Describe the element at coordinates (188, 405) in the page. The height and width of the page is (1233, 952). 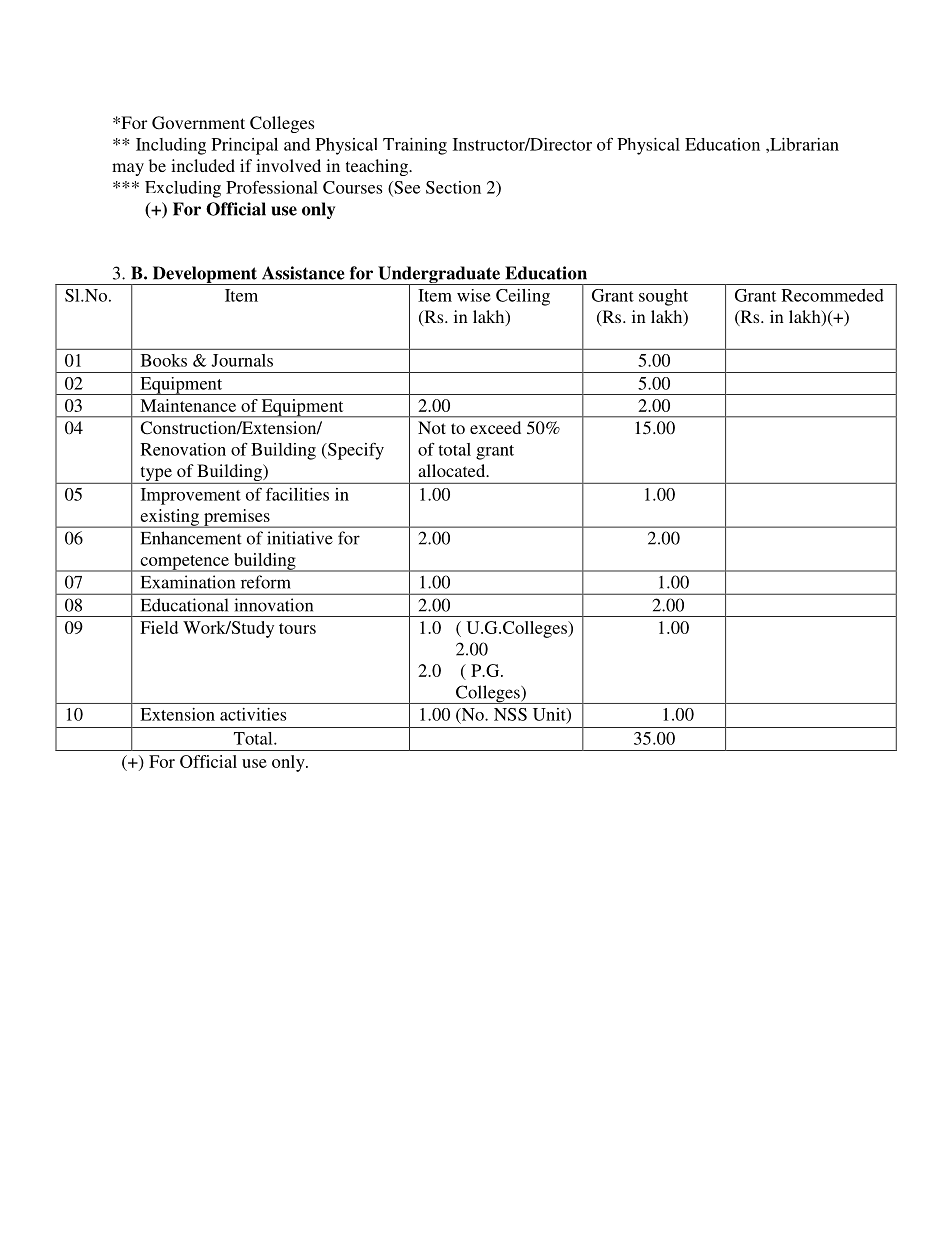
I see `Maintenance` at that location.
